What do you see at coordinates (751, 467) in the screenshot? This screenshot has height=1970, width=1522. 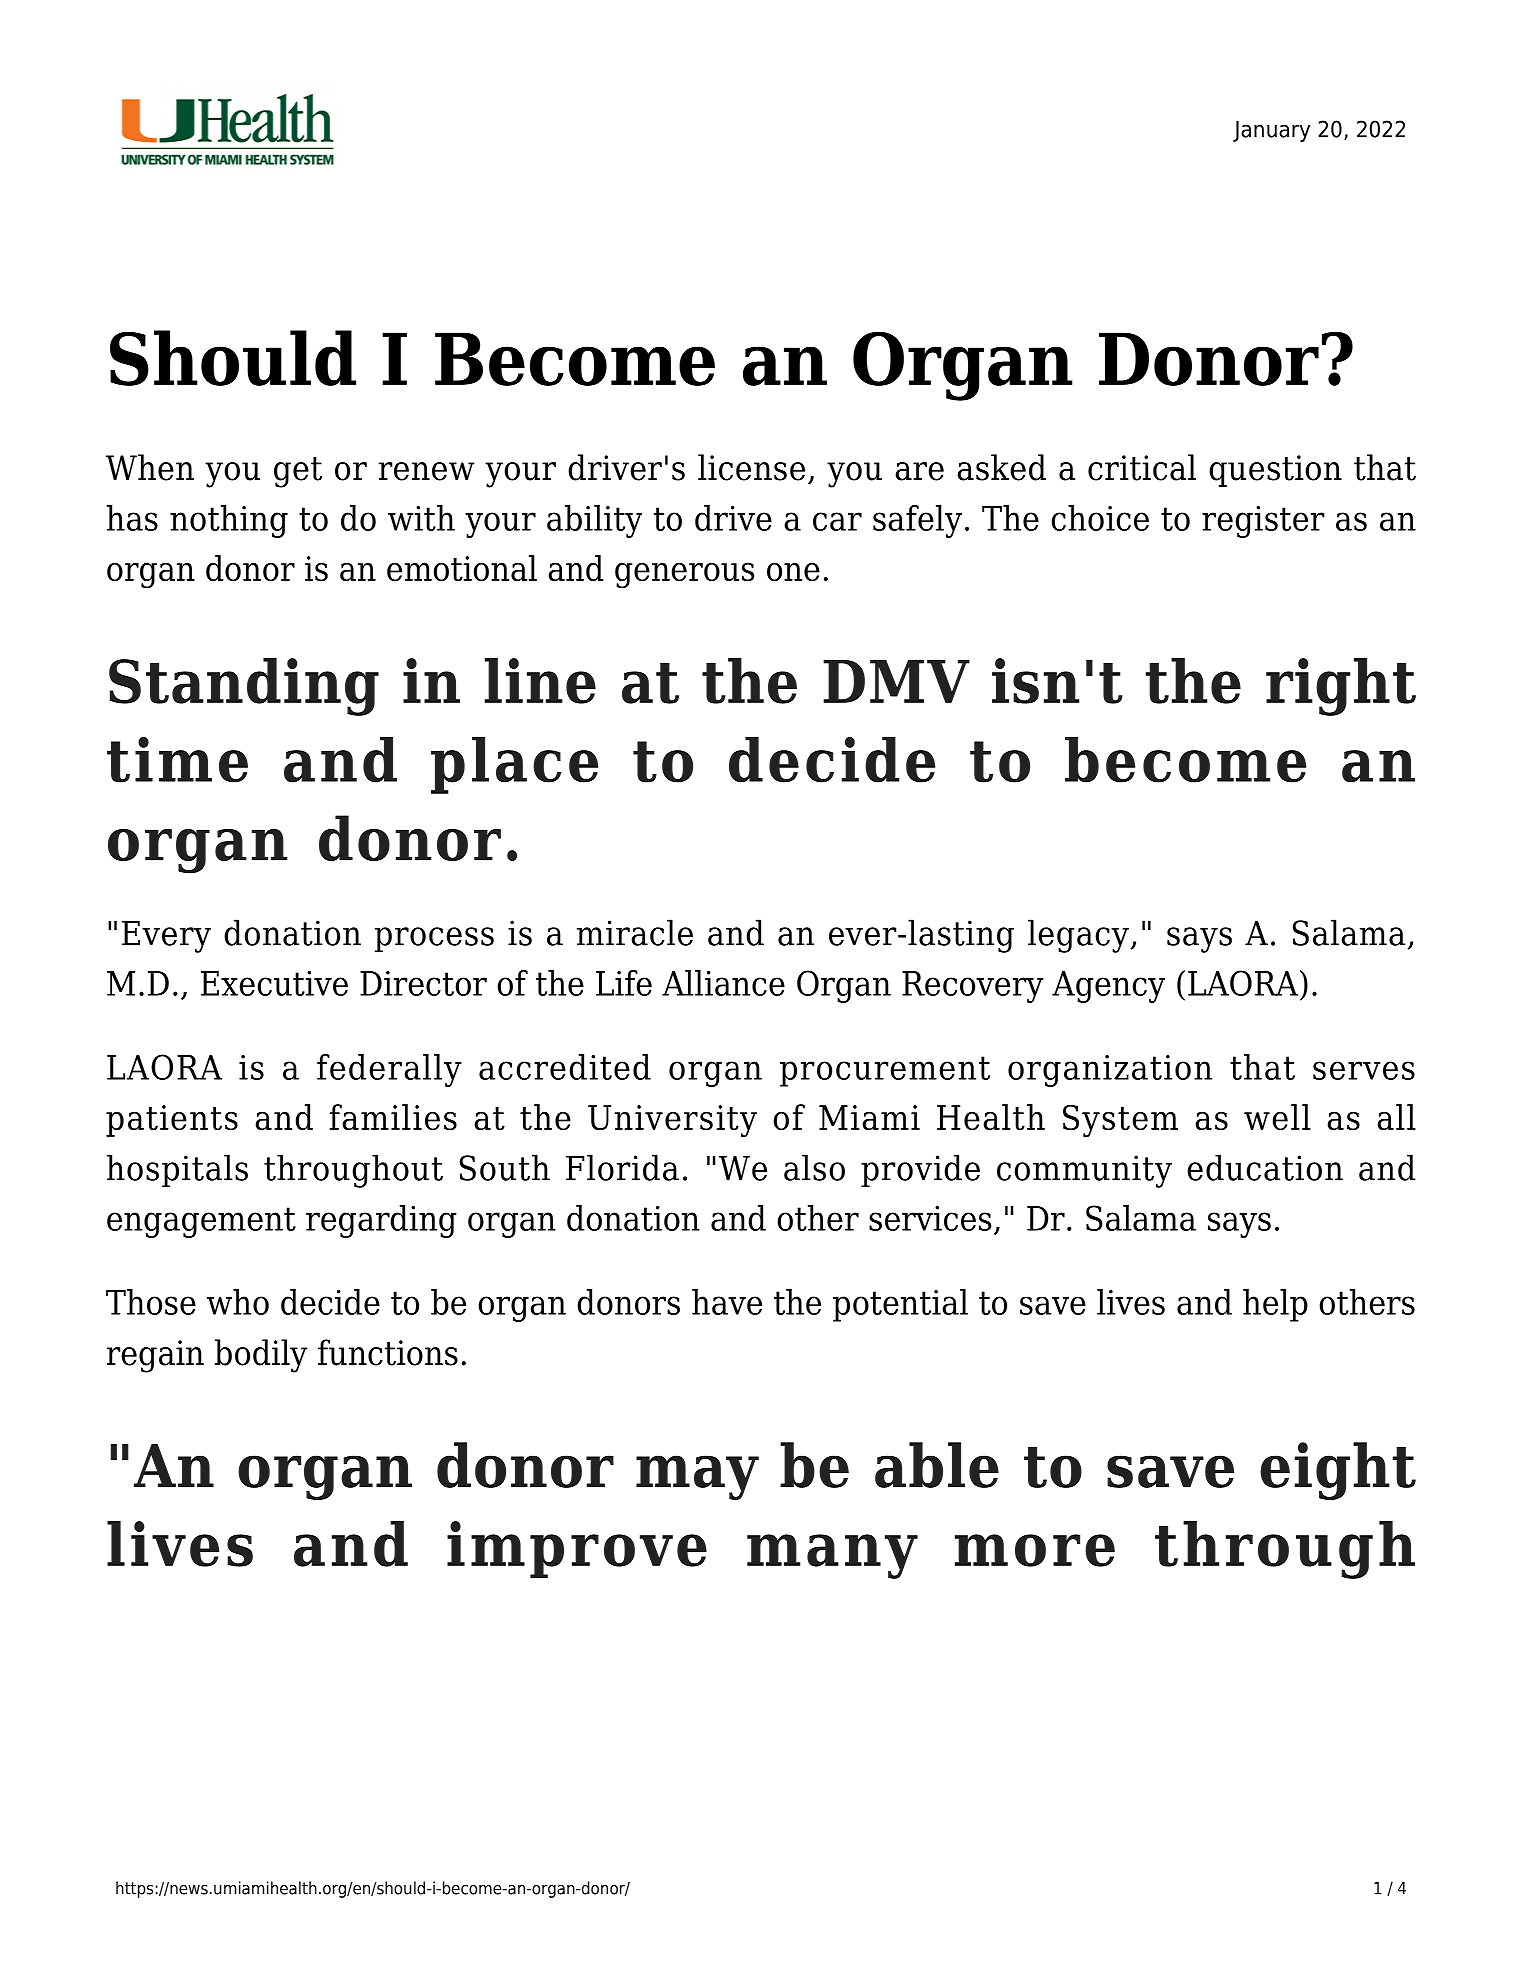 I see `license` at bounding box center [751, 467].
